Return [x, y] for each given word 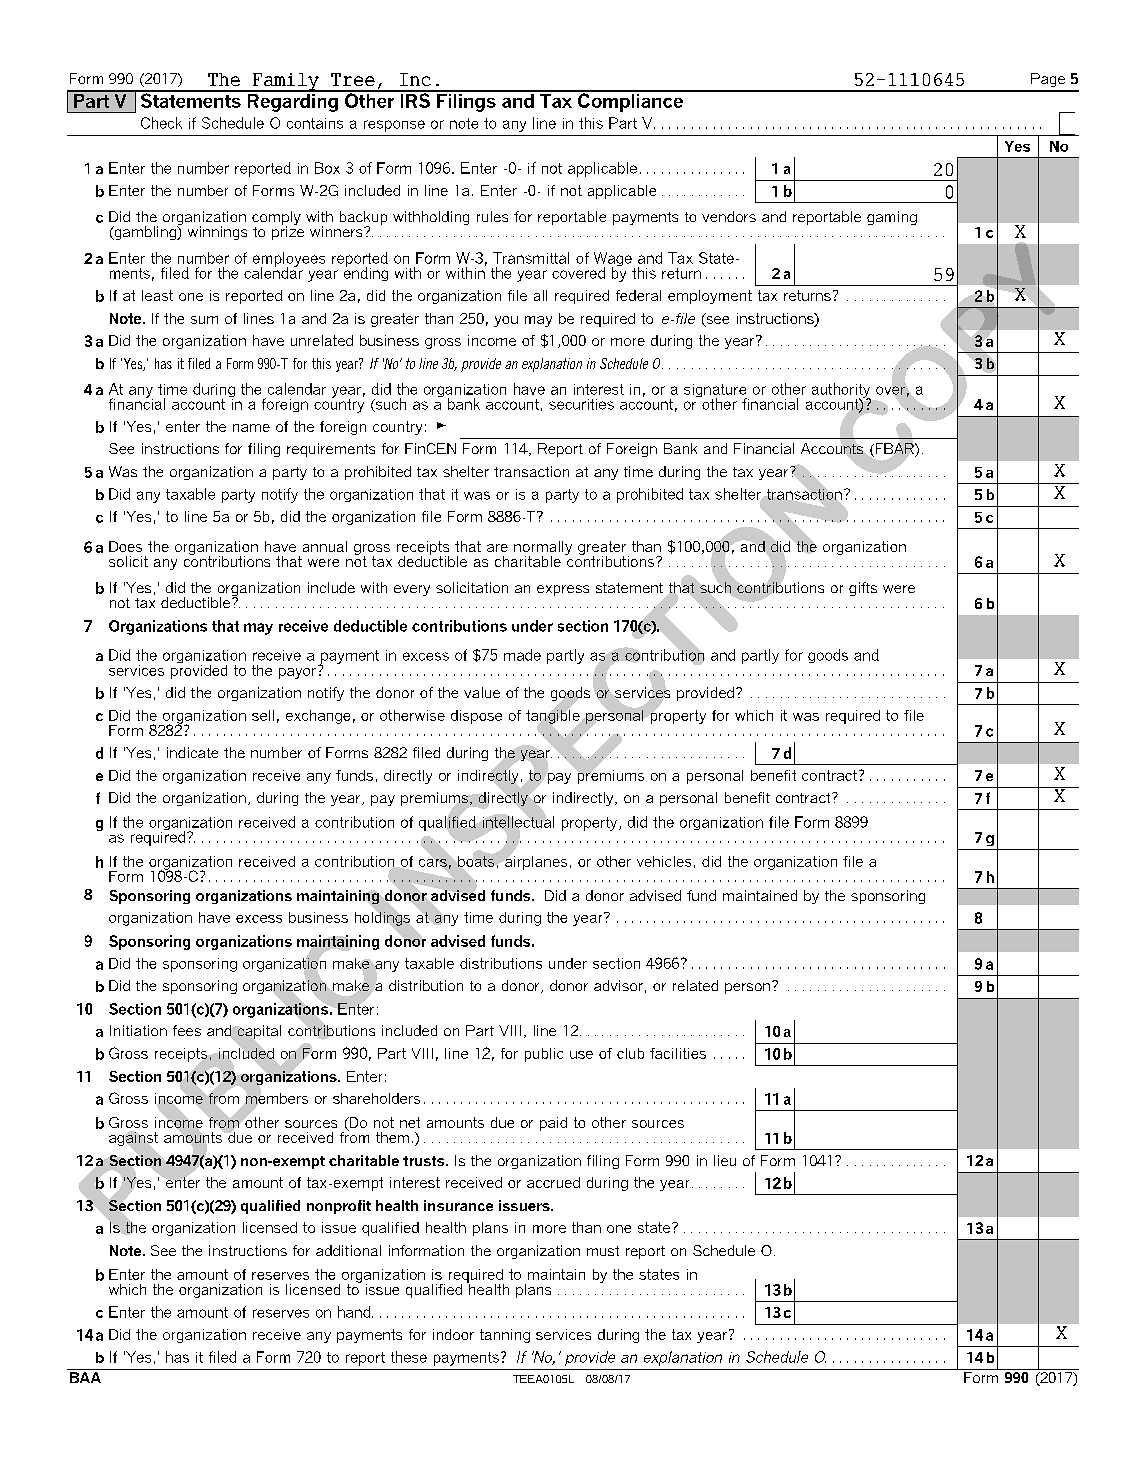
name [251, 428]
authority [841, 391]
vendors [729, 216]
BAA [85, 1377]
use [581, 1055]
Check [161, 123]
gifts [863, 589]
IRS [415, 99]
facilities [678, 1053]
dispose [476, 717]
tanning [505, 1336]
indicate [192, 752]
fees [187, 1030]
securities [581, 404]
